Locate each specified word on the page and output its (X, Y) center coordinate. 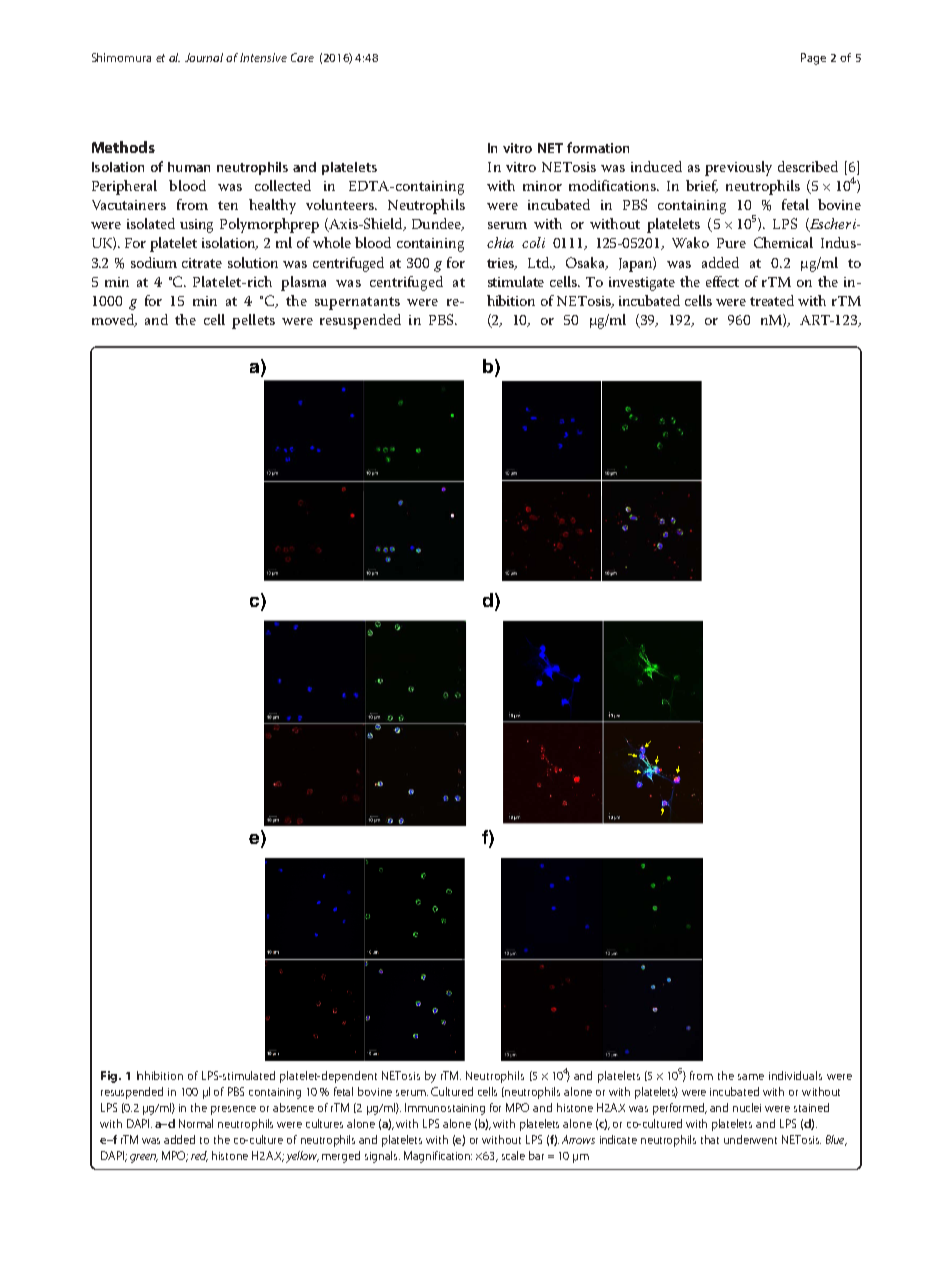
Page (813, 59)
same (751, 1077)
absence (293, 1107)
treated (772, 300)
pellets (253, 321)
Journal (204, 57)
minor (542, 186)
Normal (196, 1123)
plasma (303, 283)
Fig (110, 1077)
